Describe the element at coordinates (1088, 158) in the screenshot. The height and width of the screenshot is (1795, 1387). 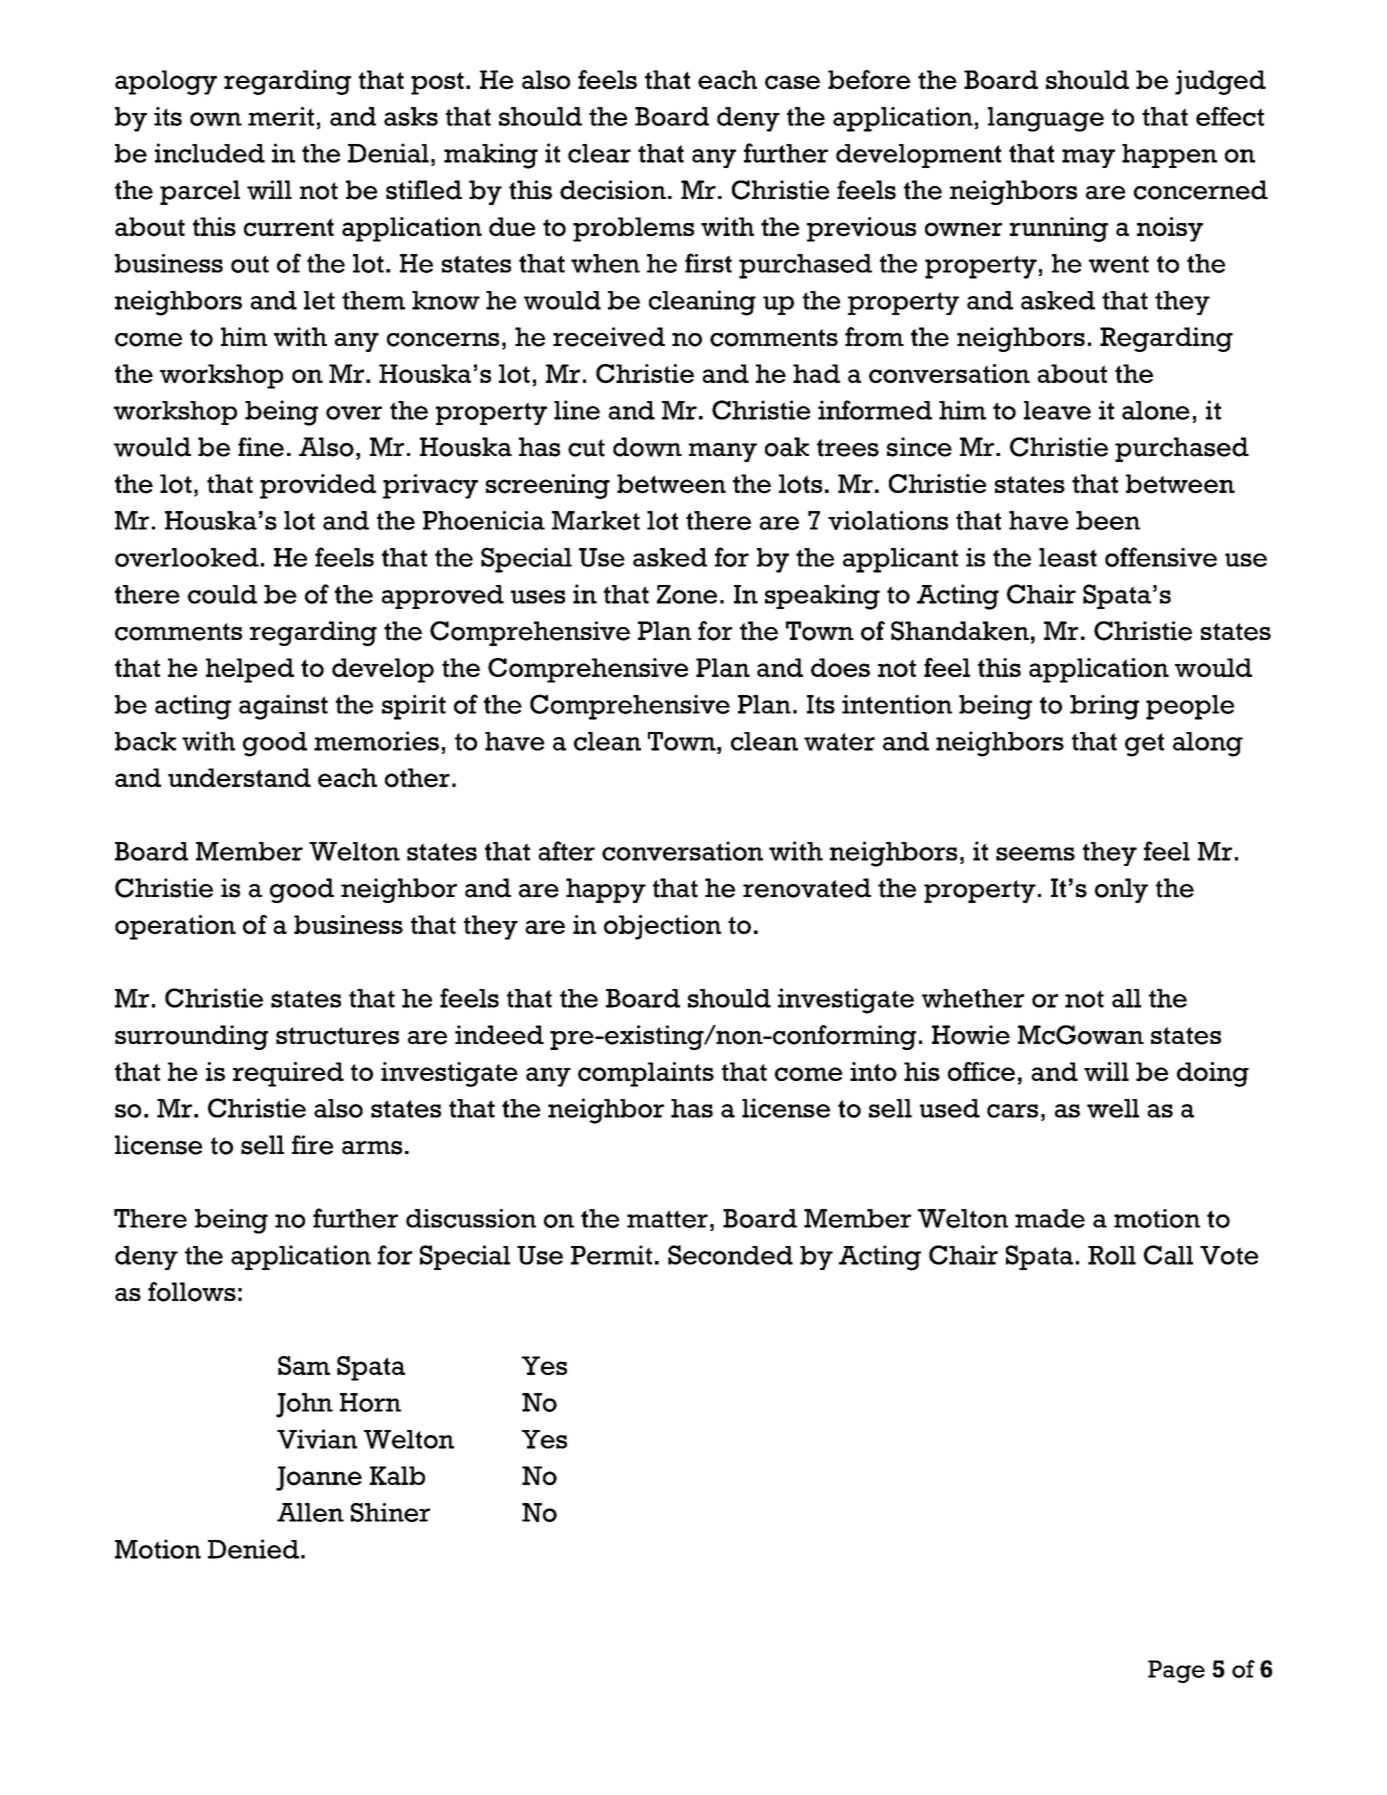
I see `may` at that location.
